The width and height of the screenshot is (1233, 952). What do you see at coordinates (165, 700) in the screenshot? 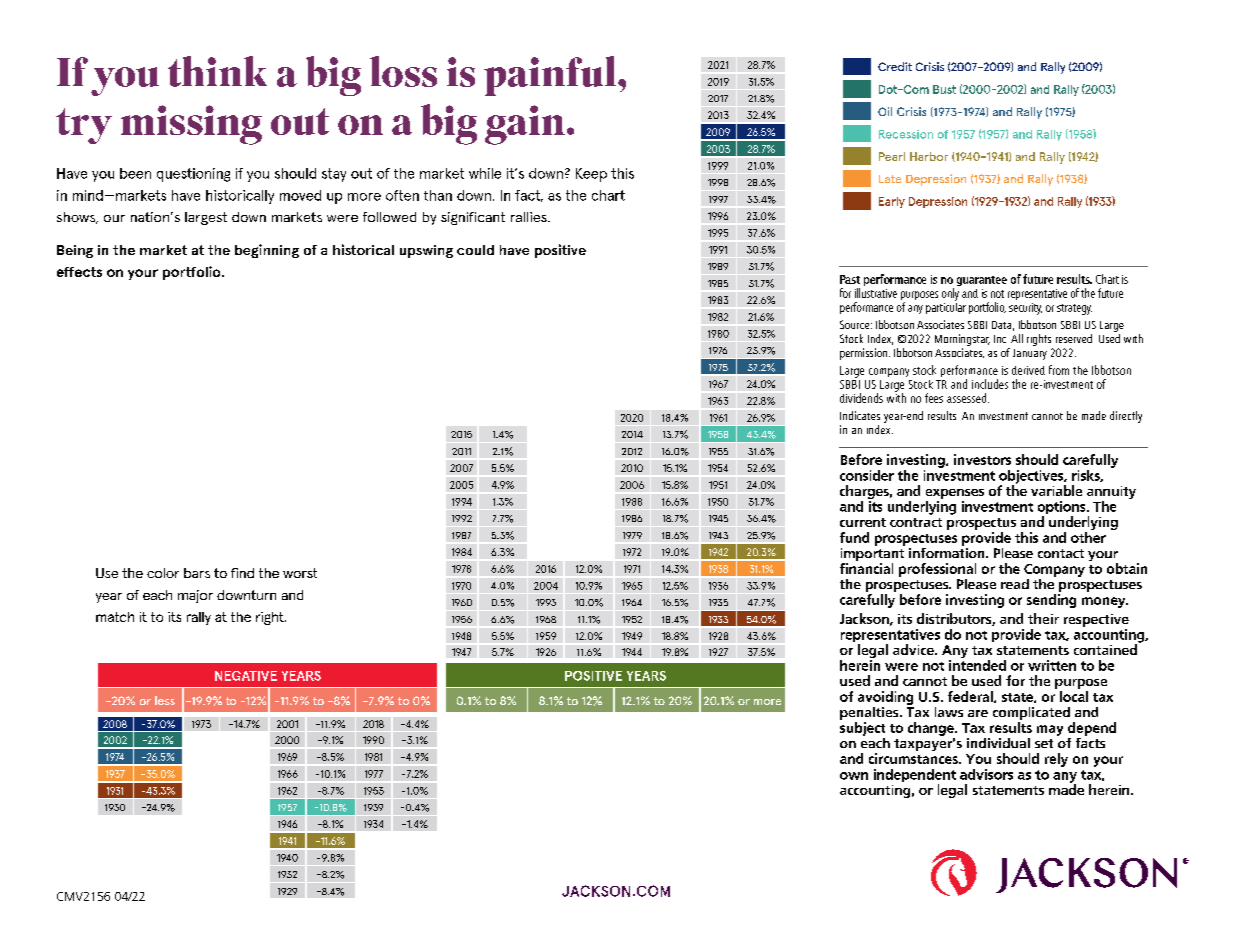
I see `less` at bounding box center [165, 700].
